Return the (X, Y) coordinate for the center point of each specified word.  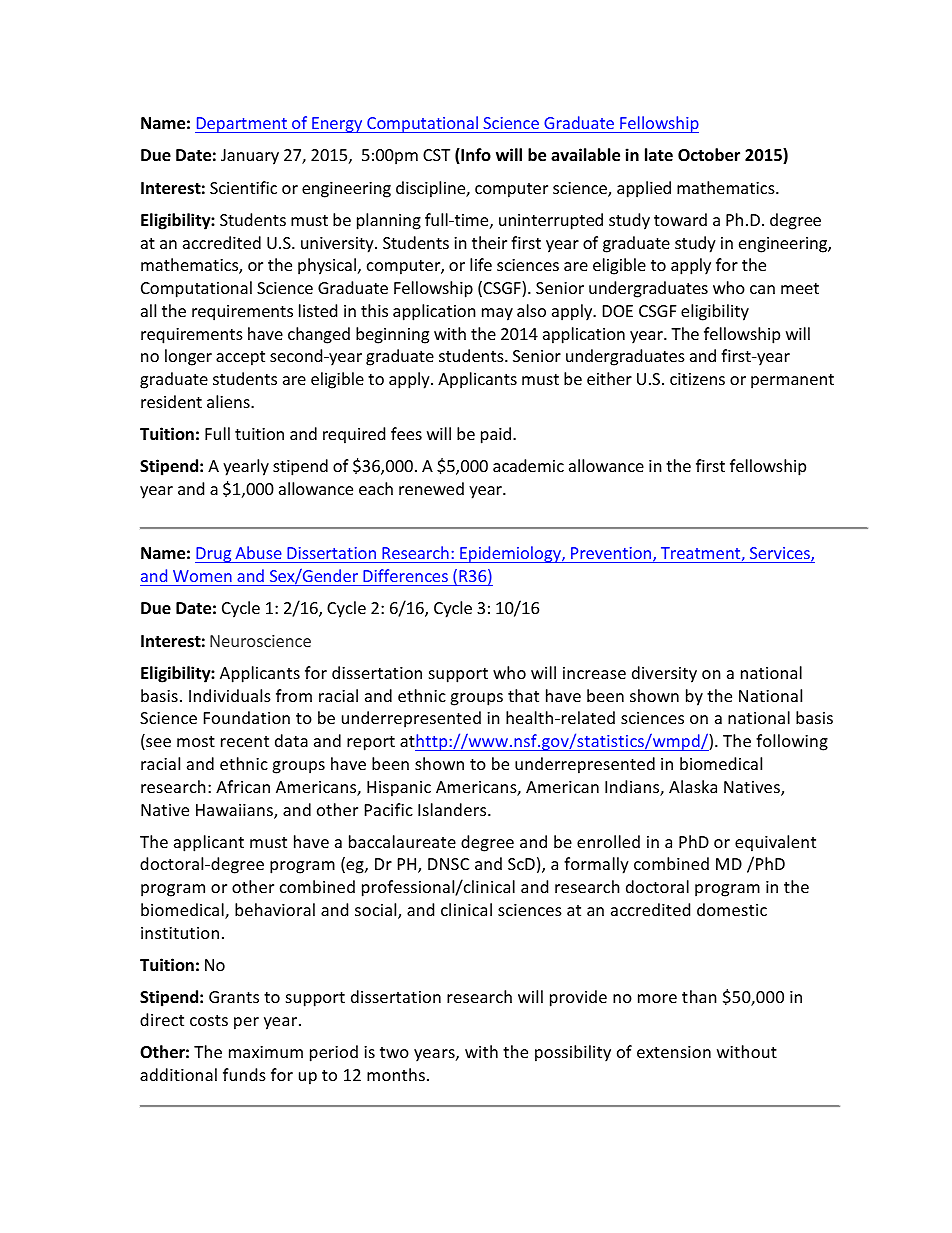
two (394, 1052)
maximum (266, 1052)
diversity (664, 674)
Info (475, 156)
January (250, 157)
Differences (405, 575)
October (709, 155)
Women (202, 576)
